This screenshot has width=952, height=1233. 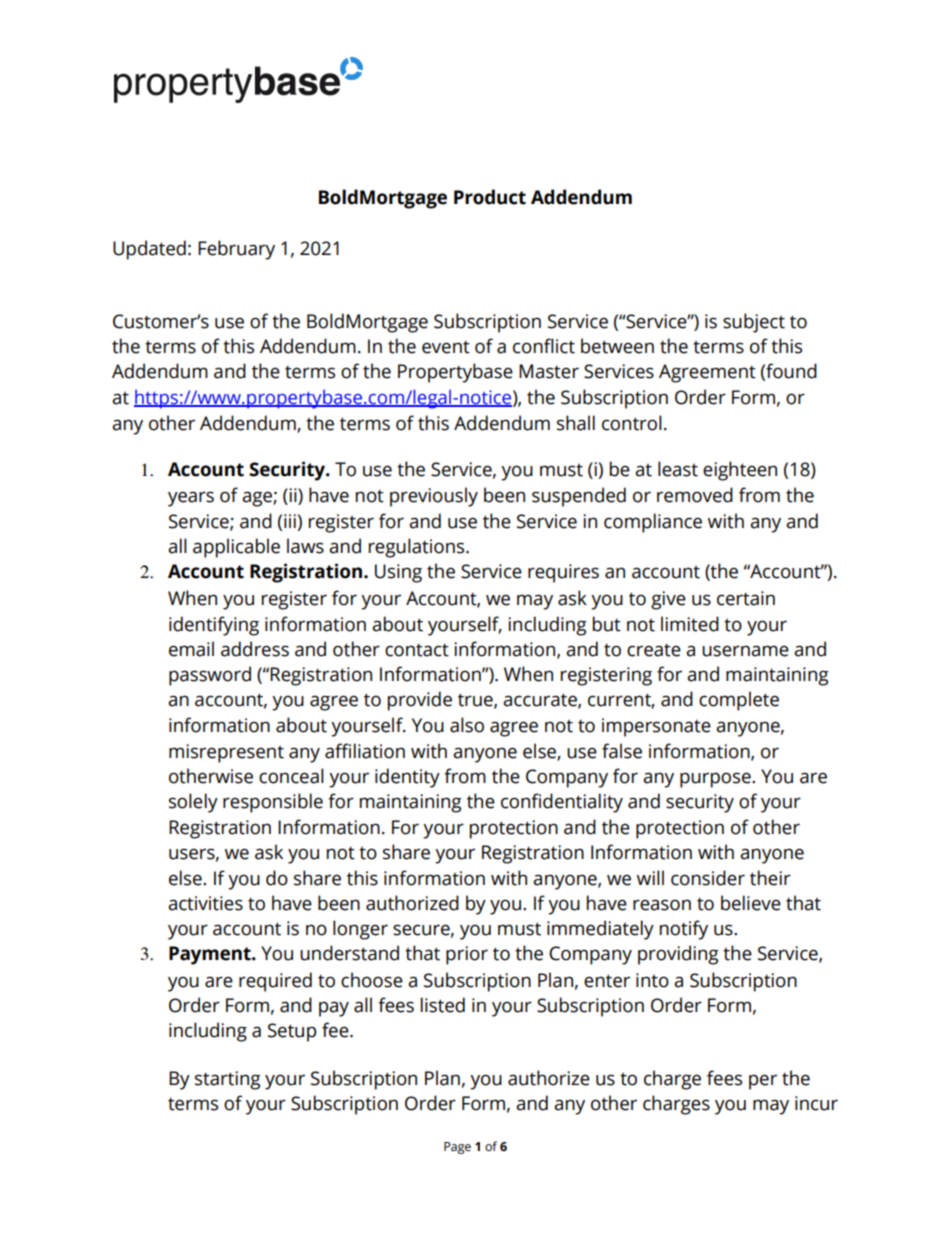 What do you see at coordinates (193, 803) in the screenshot?
I see `solely` at bounding box center [193, 803].
